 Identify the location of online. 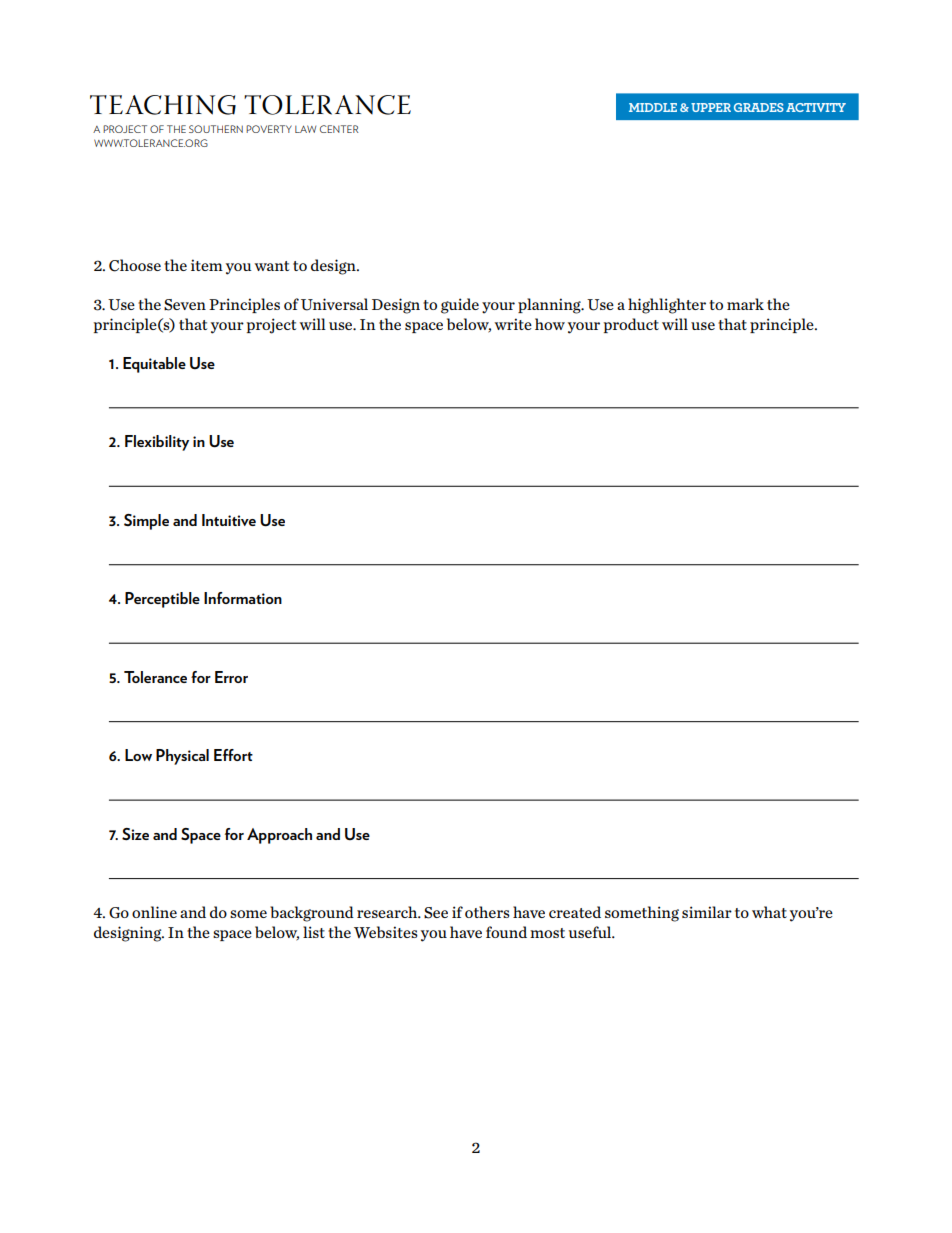
(154, 912).
